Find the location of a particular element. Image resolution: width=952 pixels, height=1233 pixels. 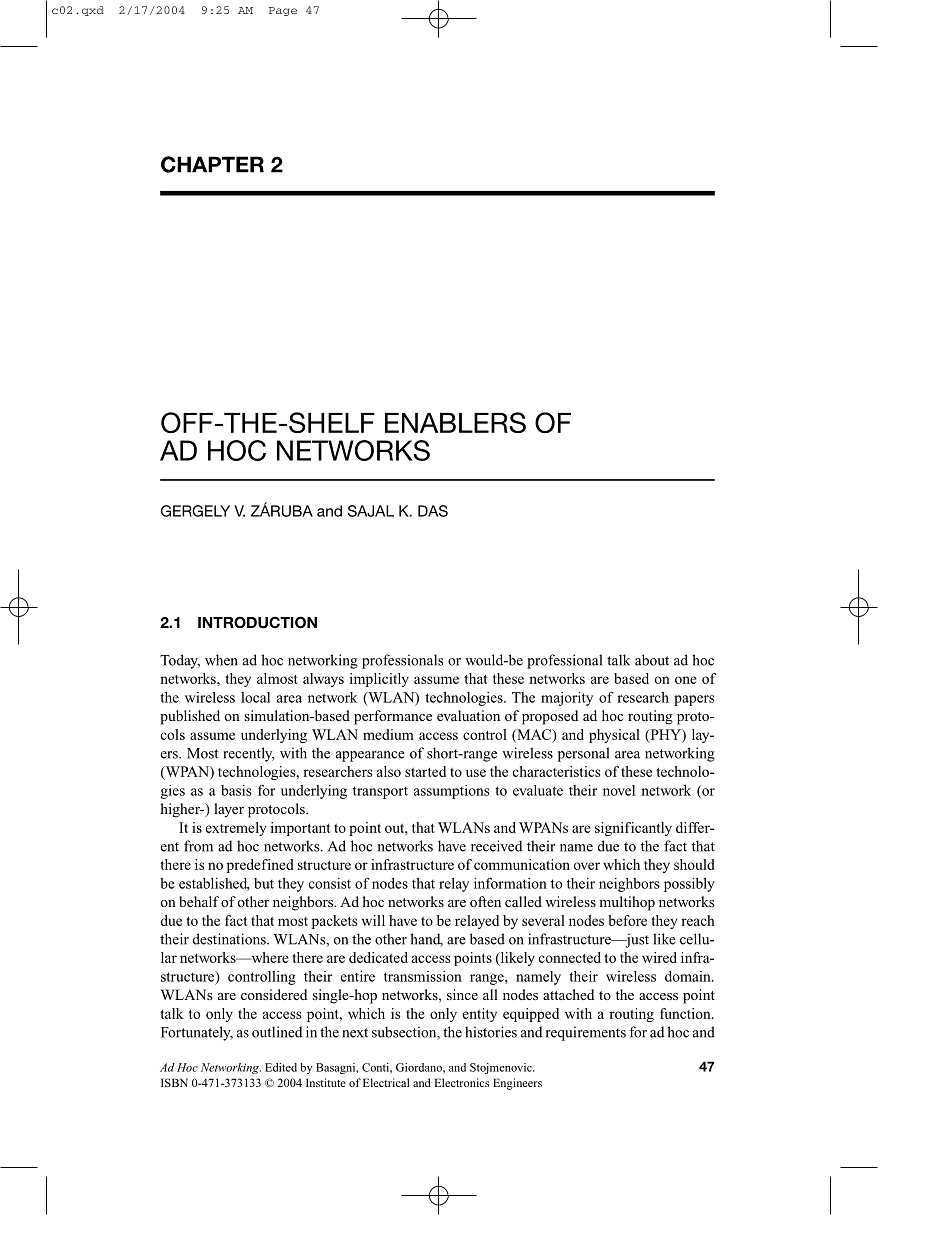

Page is located at coordinates (283, 11).
